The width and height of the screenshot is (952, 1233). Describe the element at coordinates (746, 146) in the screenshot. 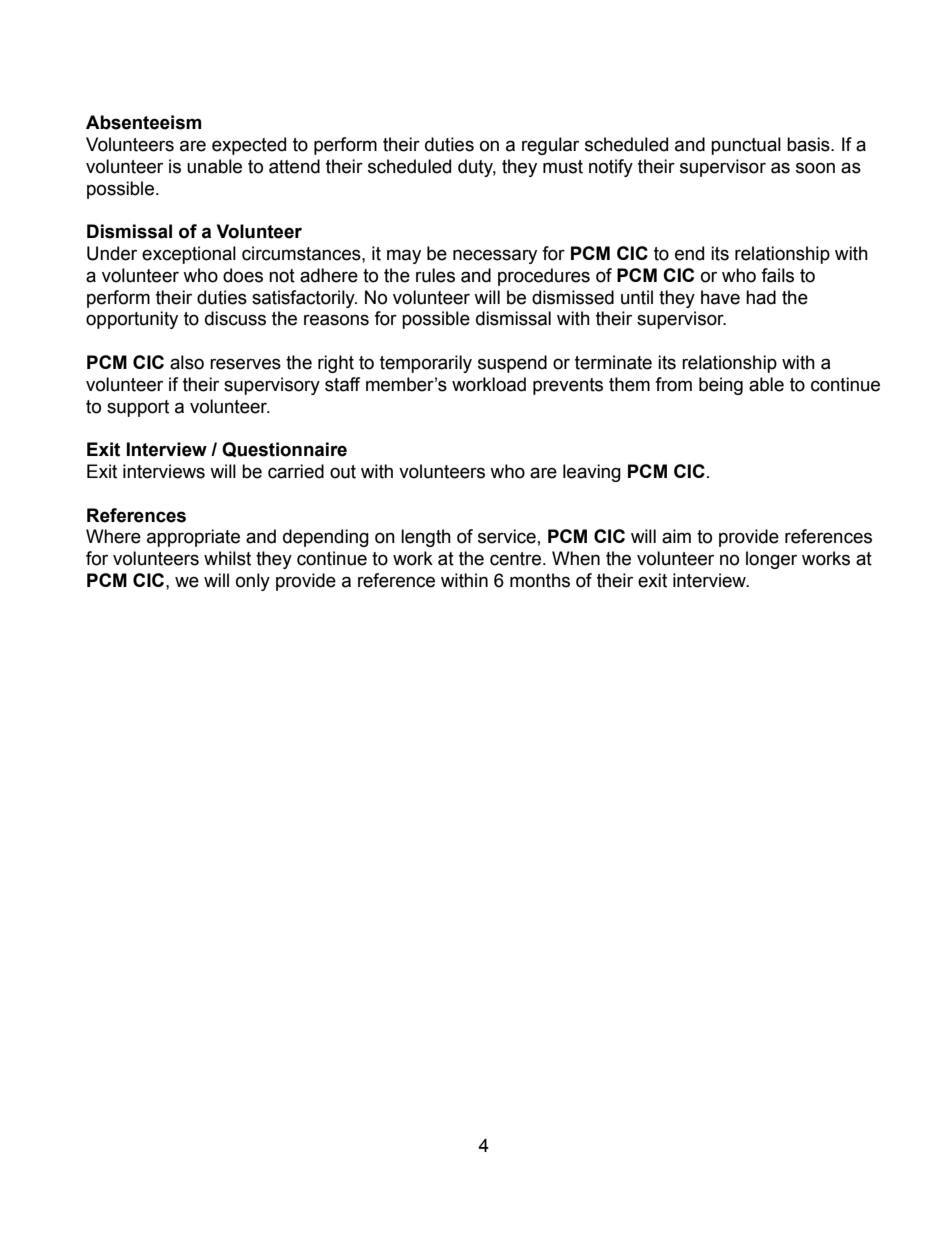

I see `punctual` at that location.
